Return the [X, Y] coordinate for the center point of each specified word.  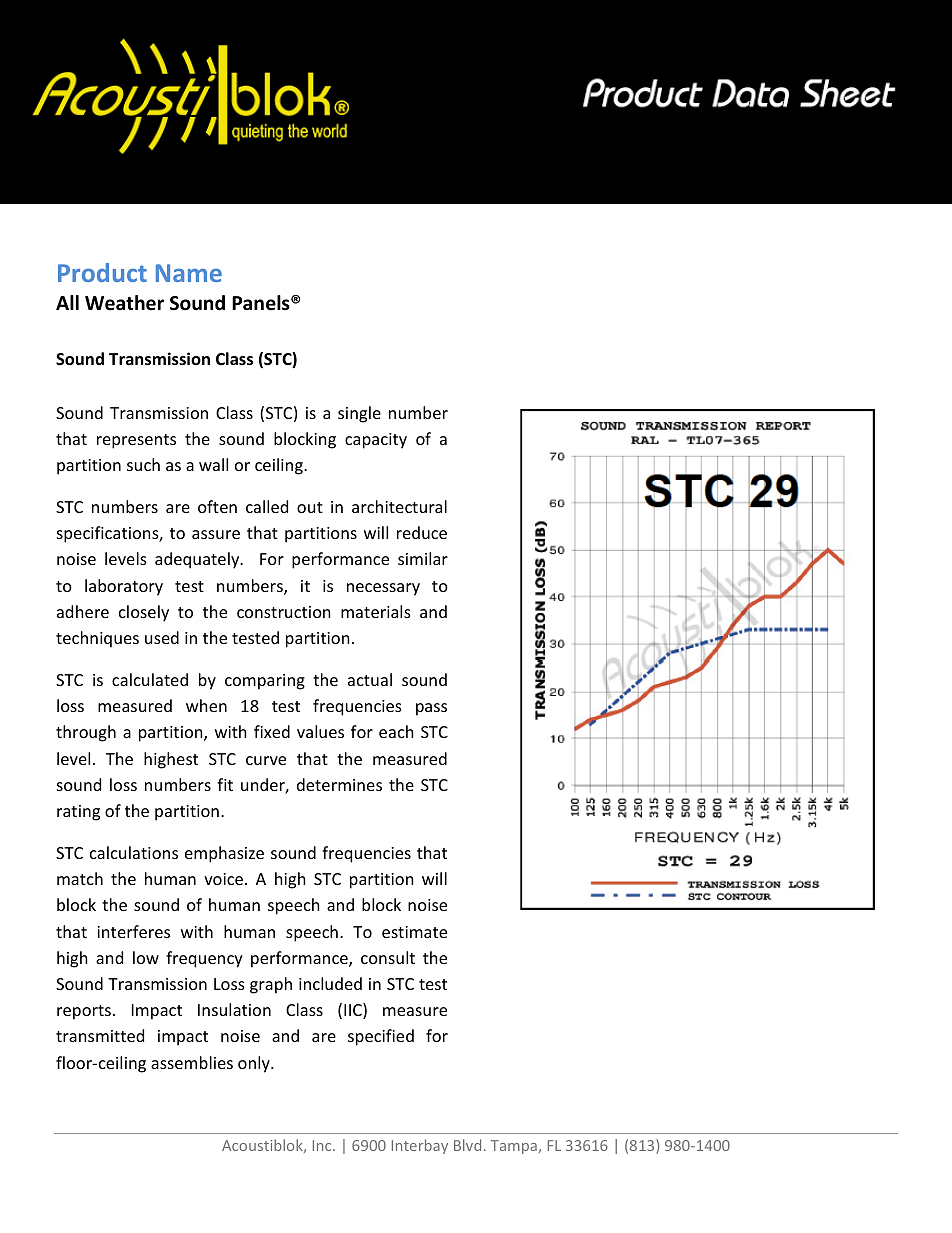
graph [271, 985]
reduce [422, 532]
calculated [150, 679]
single [359, 414]
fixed [272, 731]
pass [431, 709]
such [143, 464]
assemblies [192, 1062]
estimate [414, 932]
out [310, 507]
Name [189, 273]
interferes [133, 931]
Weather [124, 303]
